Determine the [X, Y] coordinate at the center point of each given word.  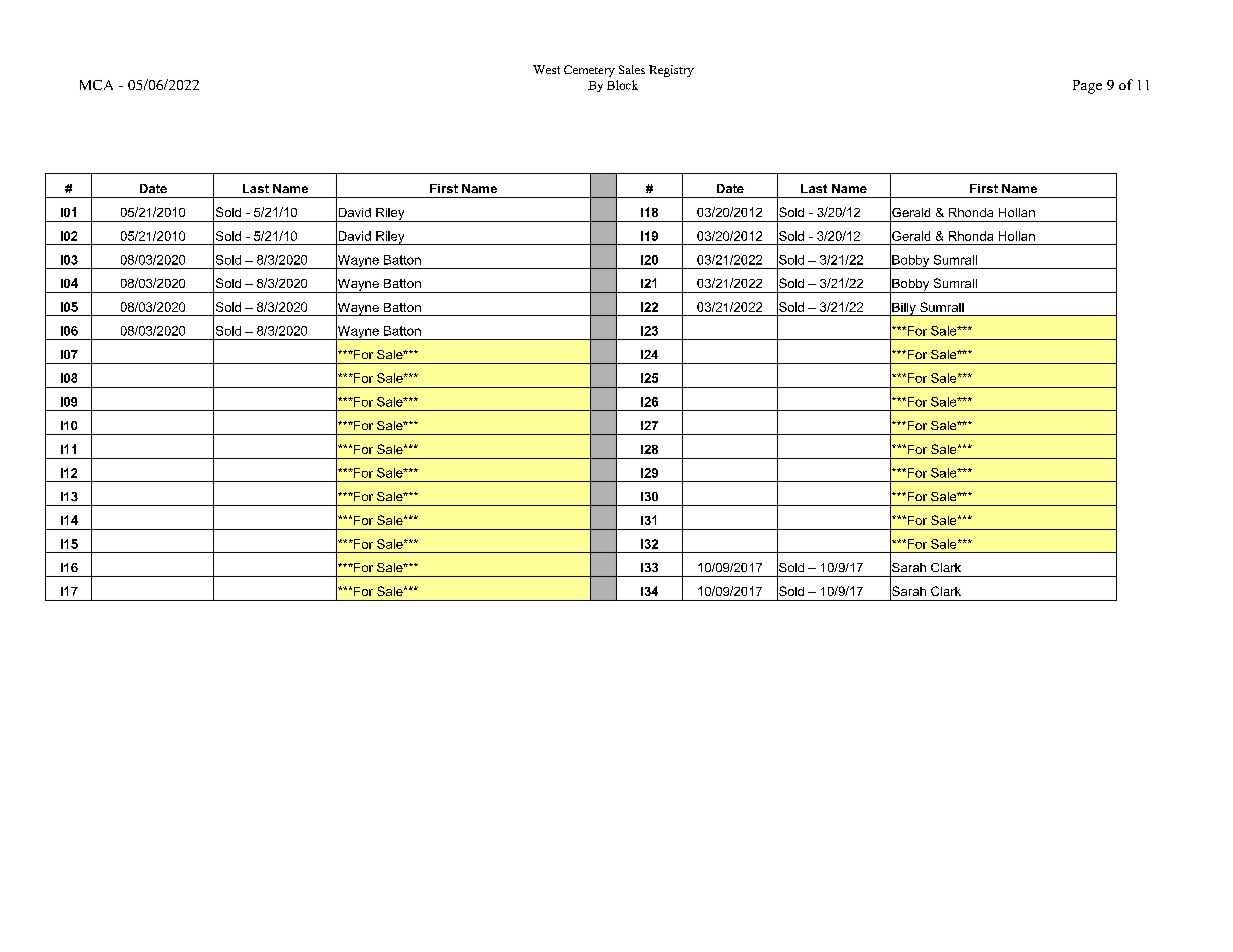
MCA [96, 85]
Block [622, 85]
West [546, 69]
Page [1087, 87]
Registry [671, 71]
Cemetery [589, 71]
